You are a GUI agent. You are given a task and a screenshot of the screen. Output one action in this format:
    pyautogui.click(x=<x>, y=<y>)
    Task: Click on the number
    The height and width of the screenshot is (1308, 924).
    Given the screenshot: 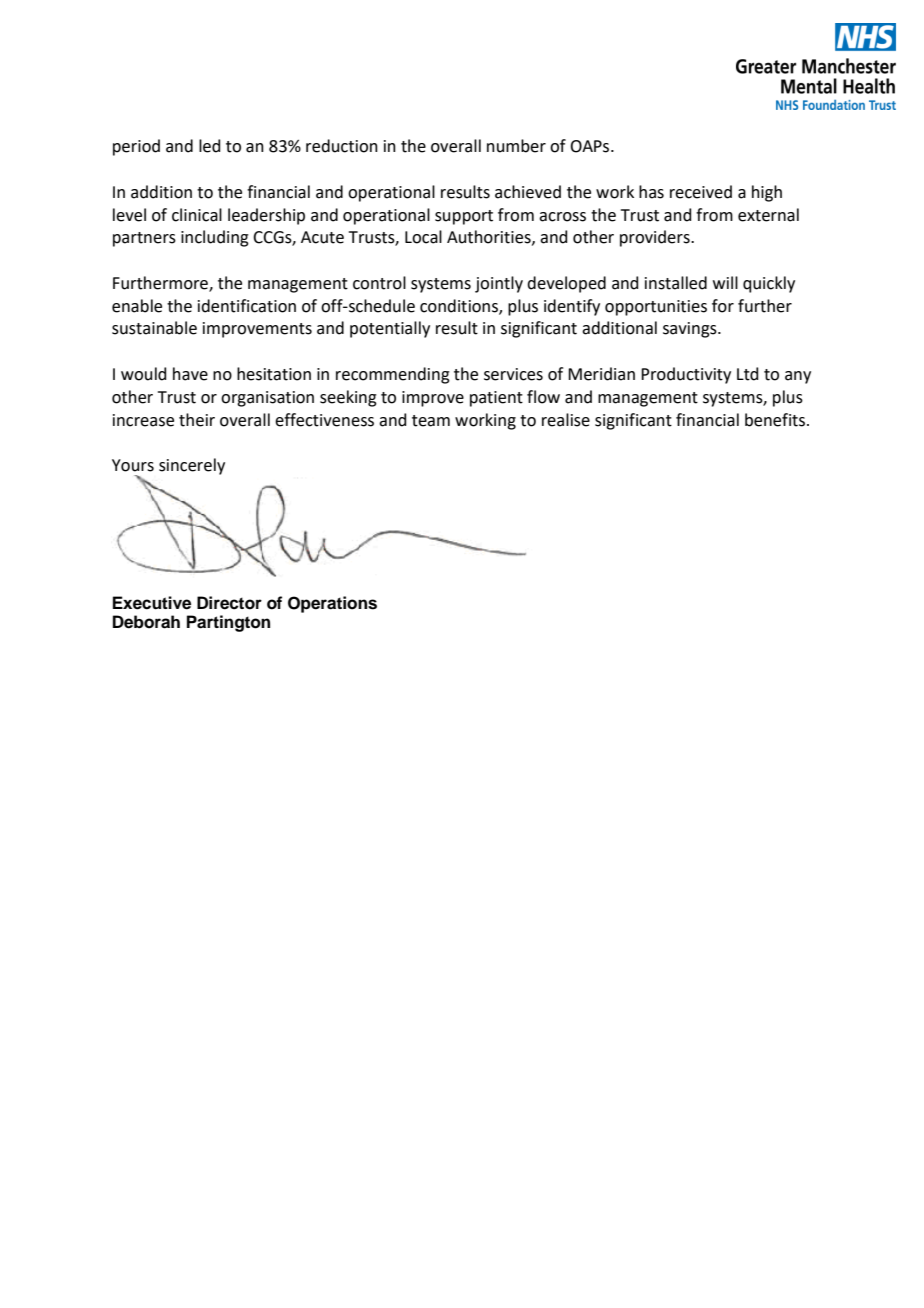 What is the action you would take?
    pyautogui.click(x=516, y=146)
